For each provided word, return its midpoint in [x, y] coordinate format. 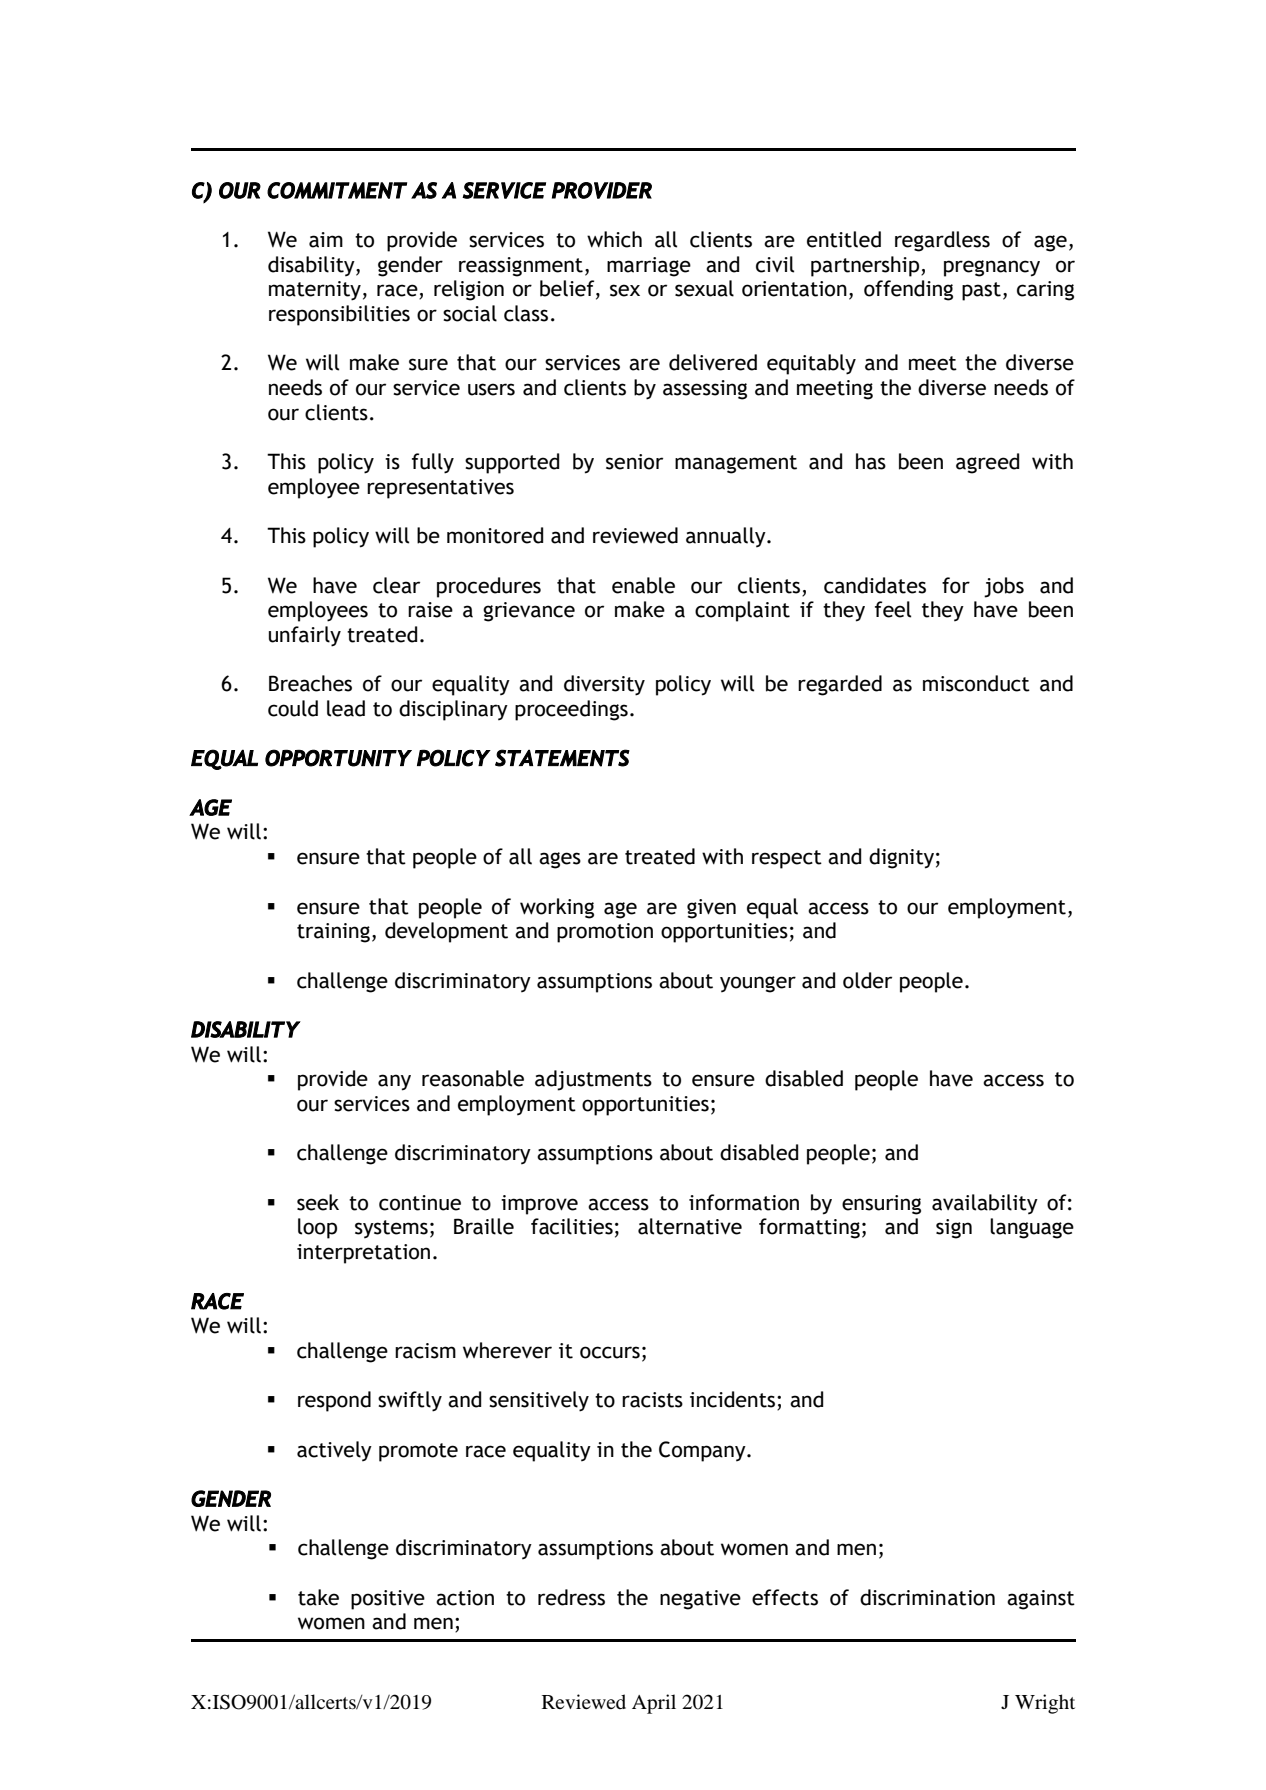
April [654, 1704]
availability [985, 1204]
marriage [649, 267]
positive [388, 1600]
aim [326, 240]
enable [643, 585]
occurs [610, 1352]
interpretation [363, 1254]
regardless [942, 241]
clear [396, 585]
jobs [1004, 587]
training [333, 933]
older [867, 980]
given [711, 909]
